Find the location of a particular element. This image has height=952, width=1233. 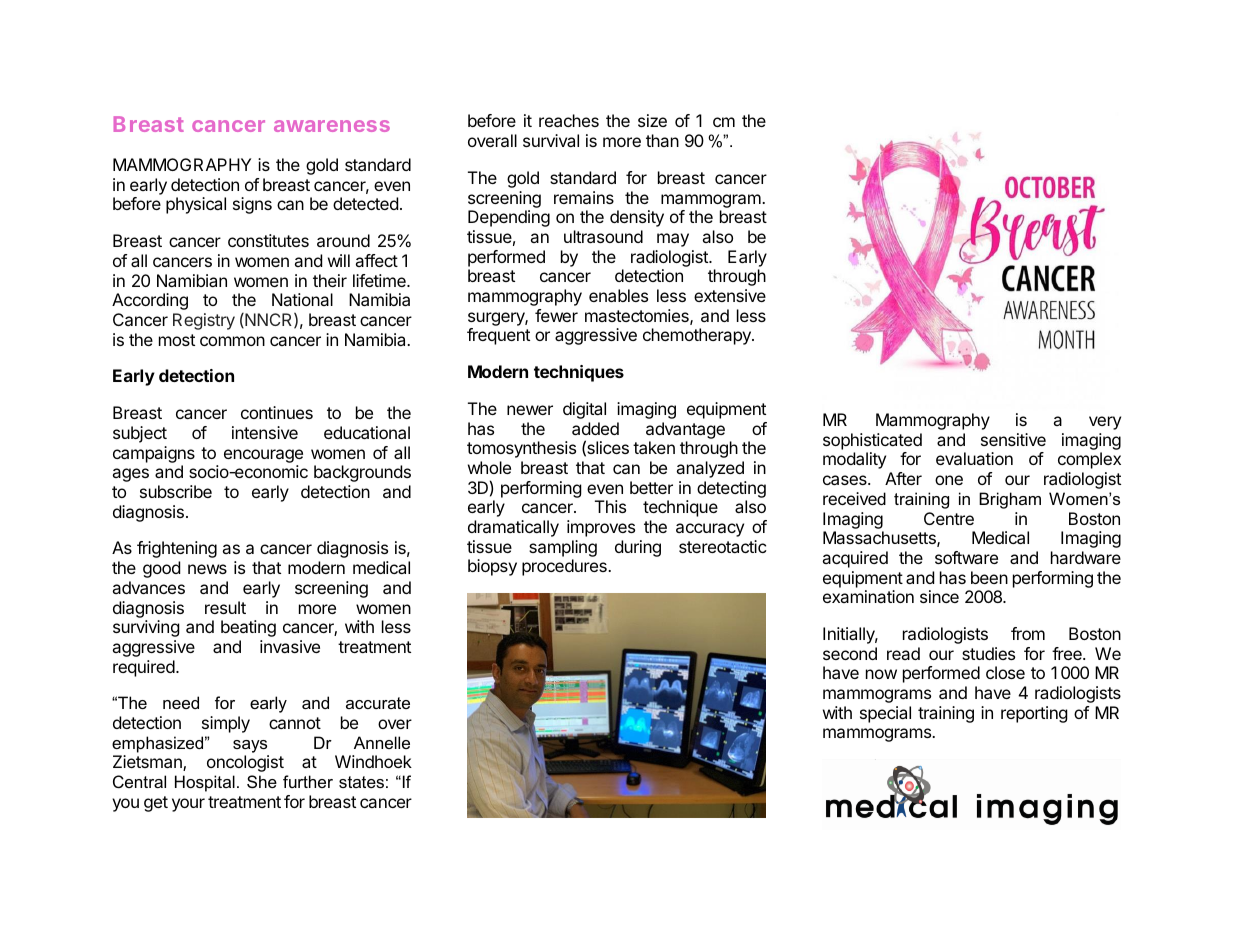

encourage is located at coordinates (263, 456).
